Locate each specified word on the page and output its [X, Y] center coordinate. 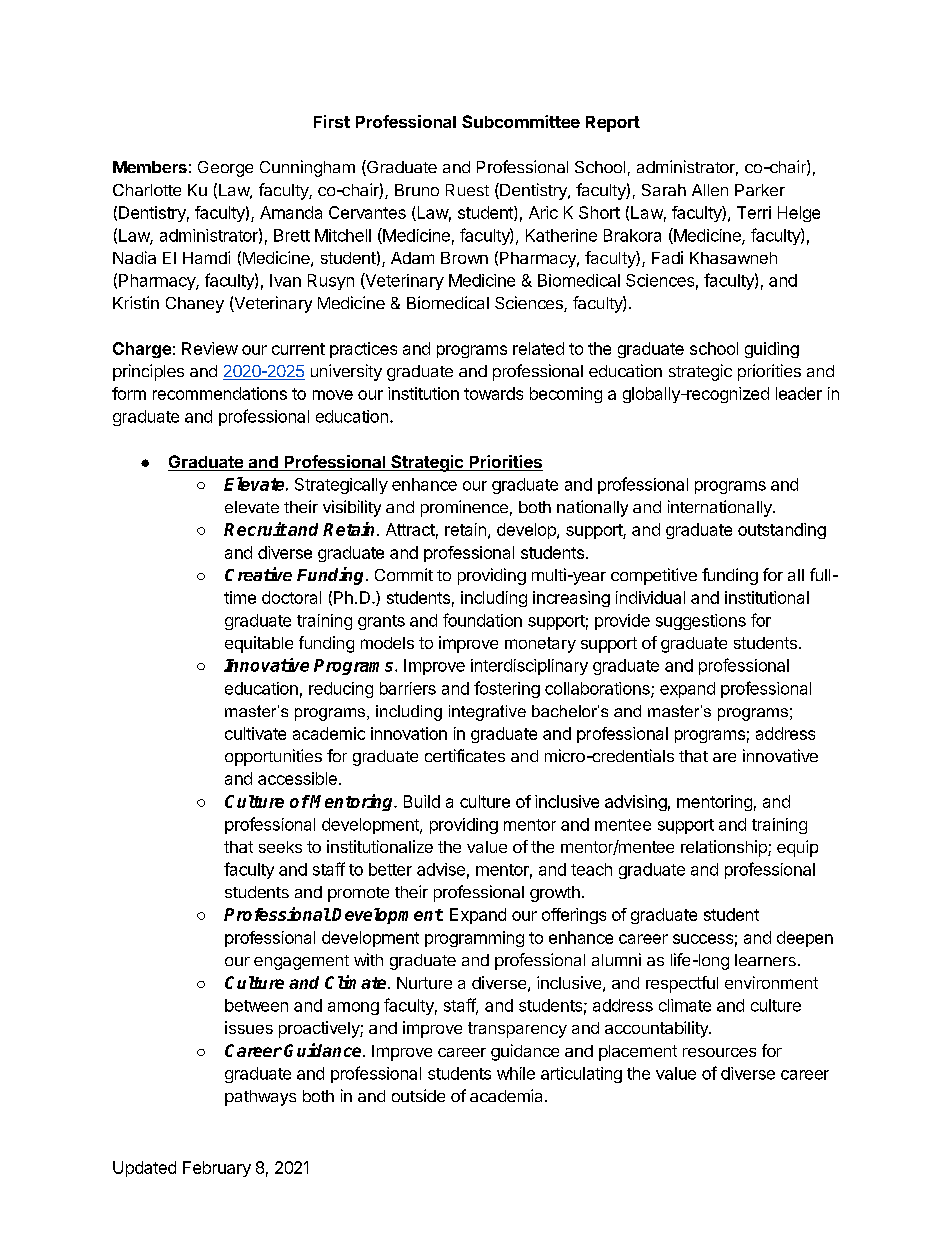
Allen [710, 190]
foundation [482, 620]
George [225, 169]
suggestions [701, 622]
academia [508, 1095]
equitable [259, 644]
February [217, 1169]
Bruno [417, 190]
